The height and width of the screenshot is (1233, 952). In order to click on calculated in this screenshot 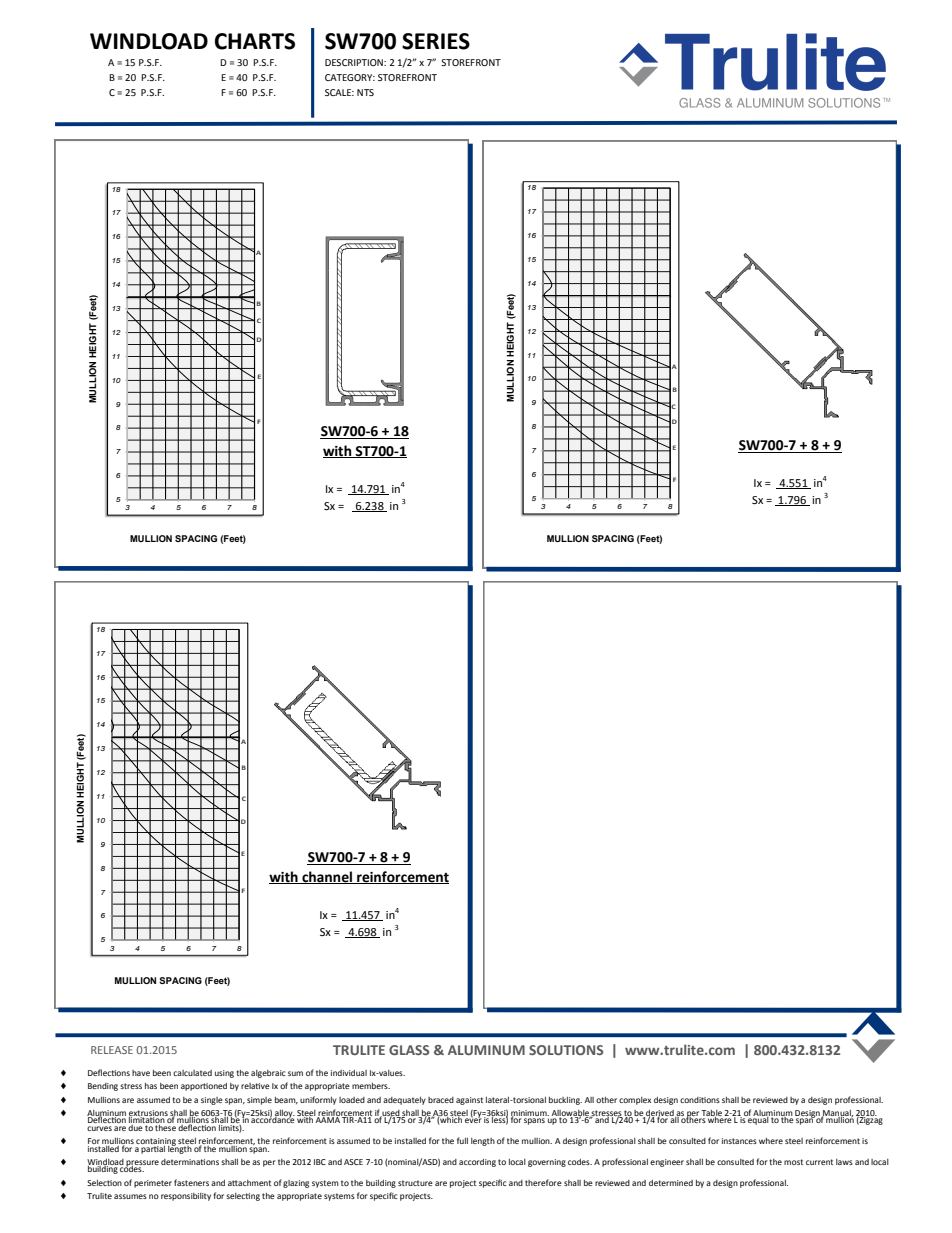, I will do `click(192, 1073)`.
